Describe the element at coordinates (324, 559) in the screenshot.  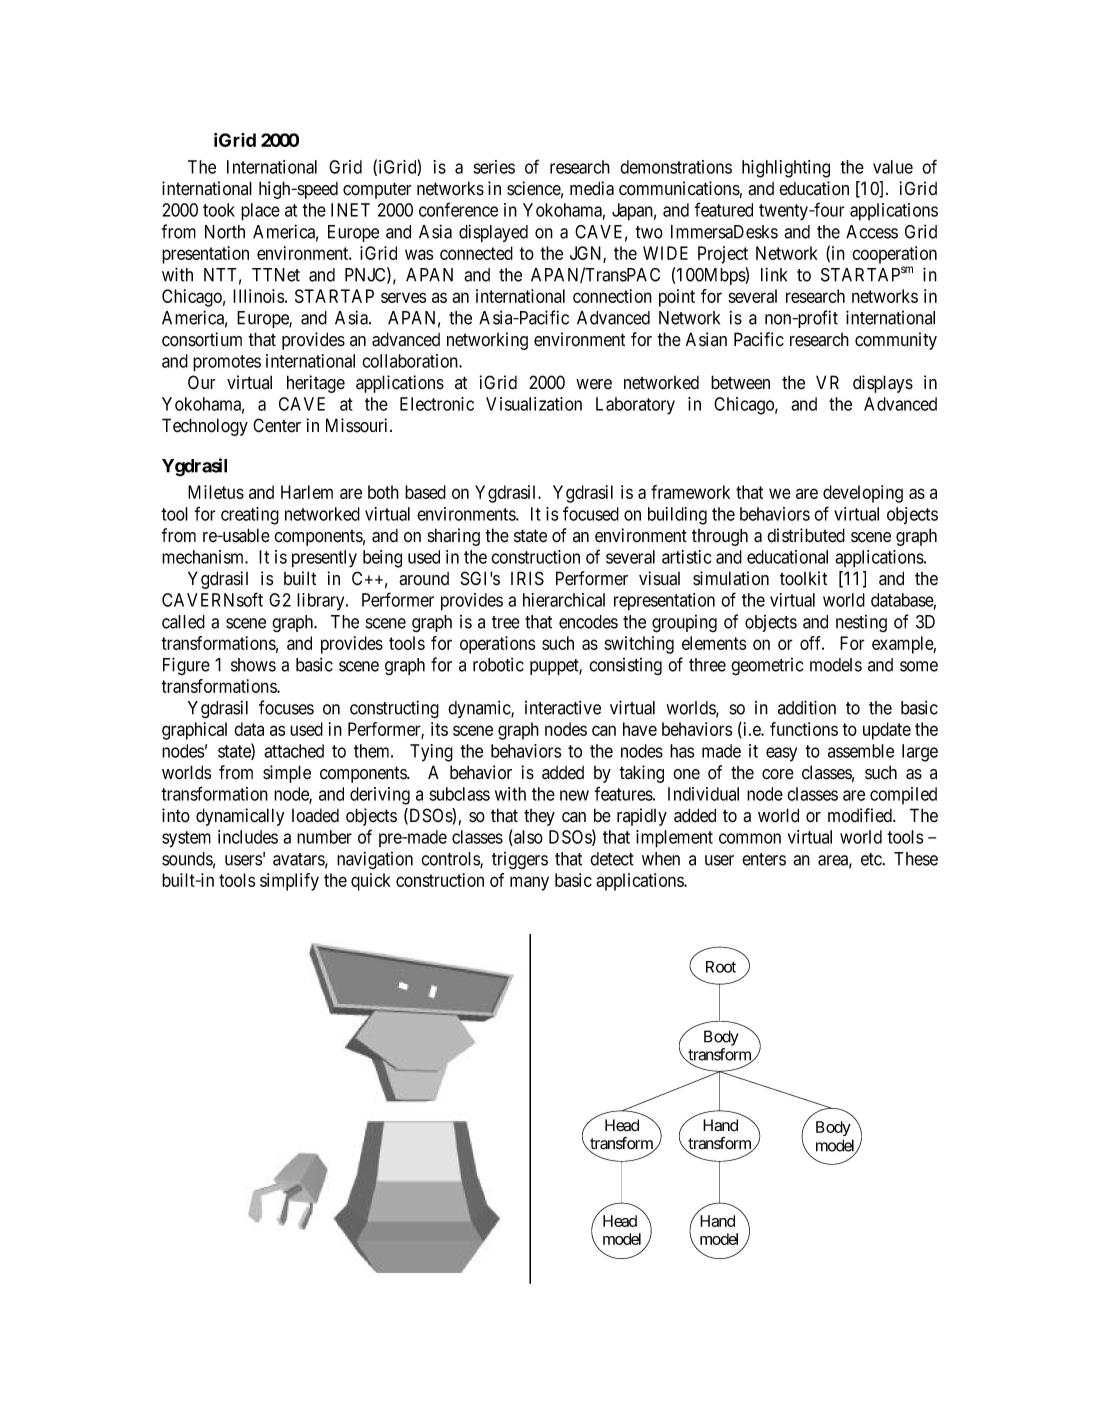
I see `presently` at that location.
